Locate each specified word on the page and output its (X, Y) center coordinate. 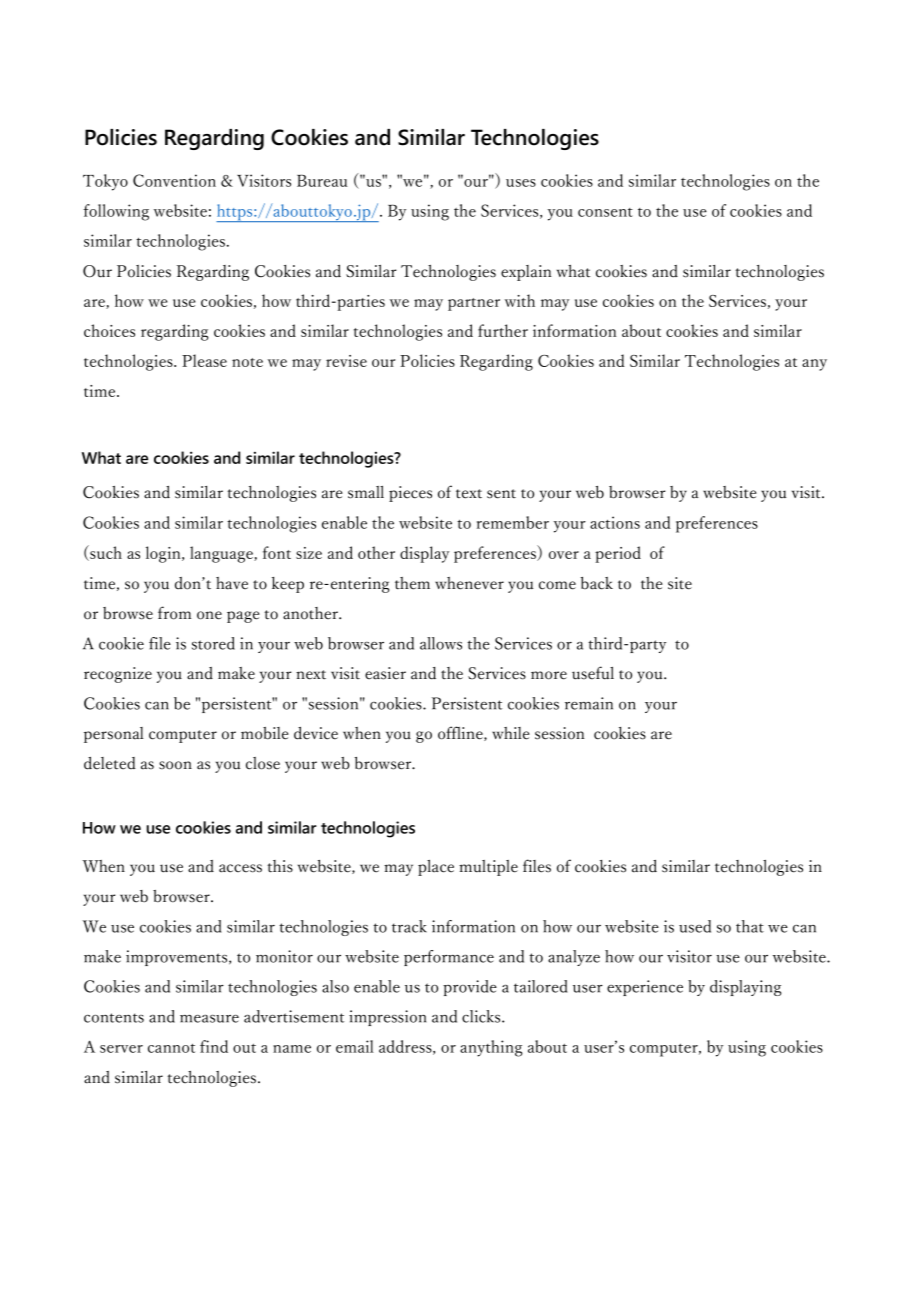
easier (385, 673)
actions (615, 522)
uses (521, 183)
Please (204, 360)
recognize (118, 675)
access (240, 868)
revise (346, 361)
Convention (174, 180)
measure (209, 1018)
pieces (410, 494)
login (164, 554)
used (695, 926)
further (503, 330)
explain (526, 273)
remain (589, 703)
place (436, 868)
